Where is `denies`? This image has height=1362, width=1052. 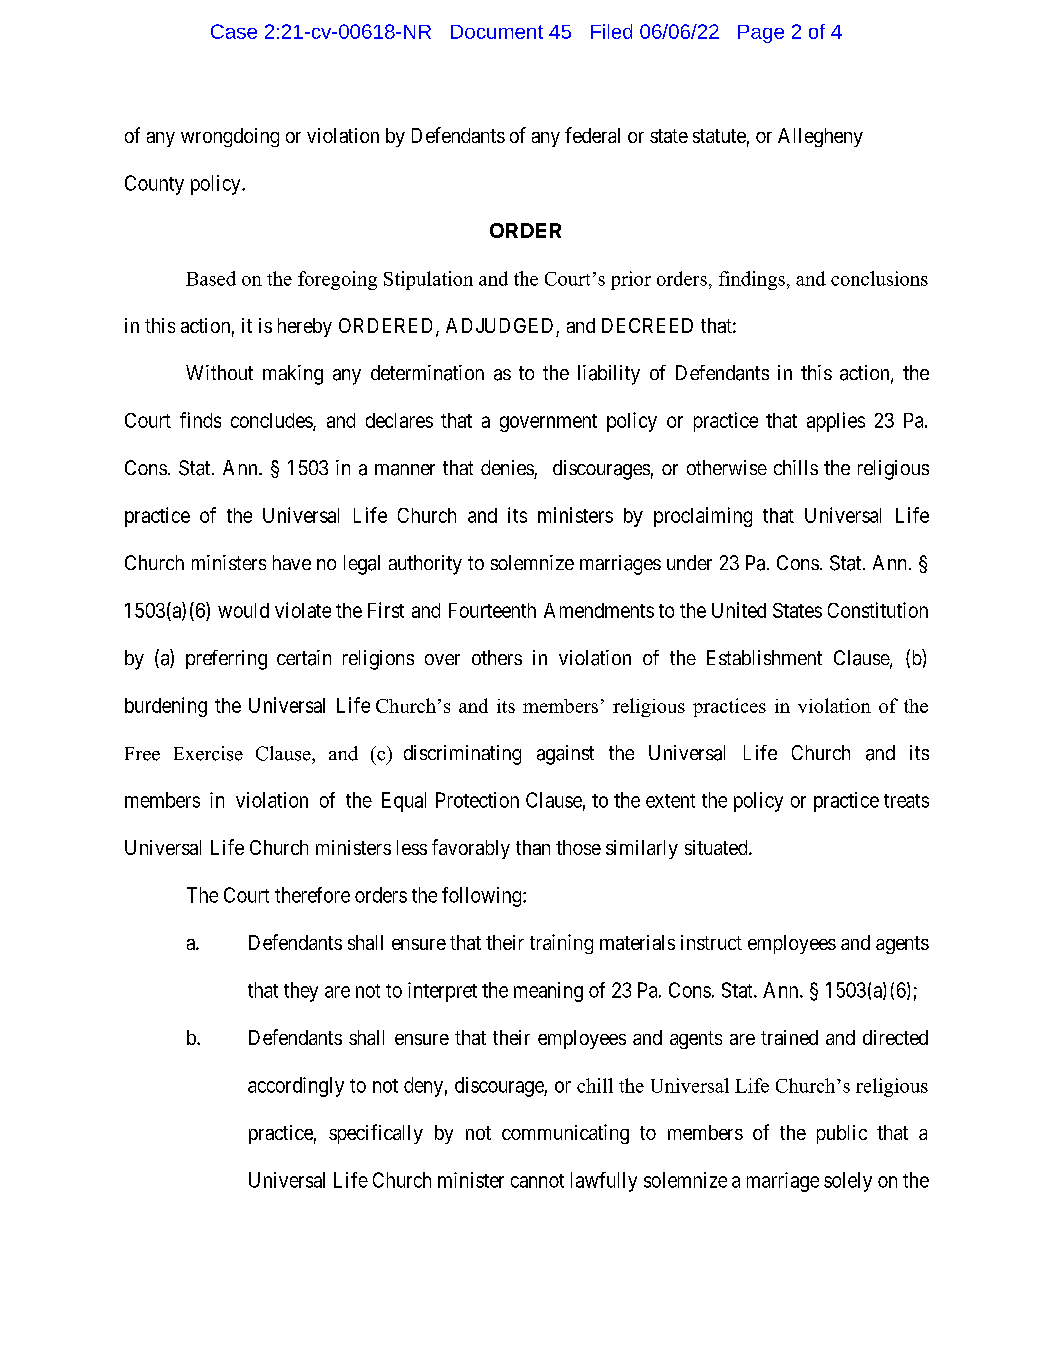
denies is located at coordinates (507, 467).
